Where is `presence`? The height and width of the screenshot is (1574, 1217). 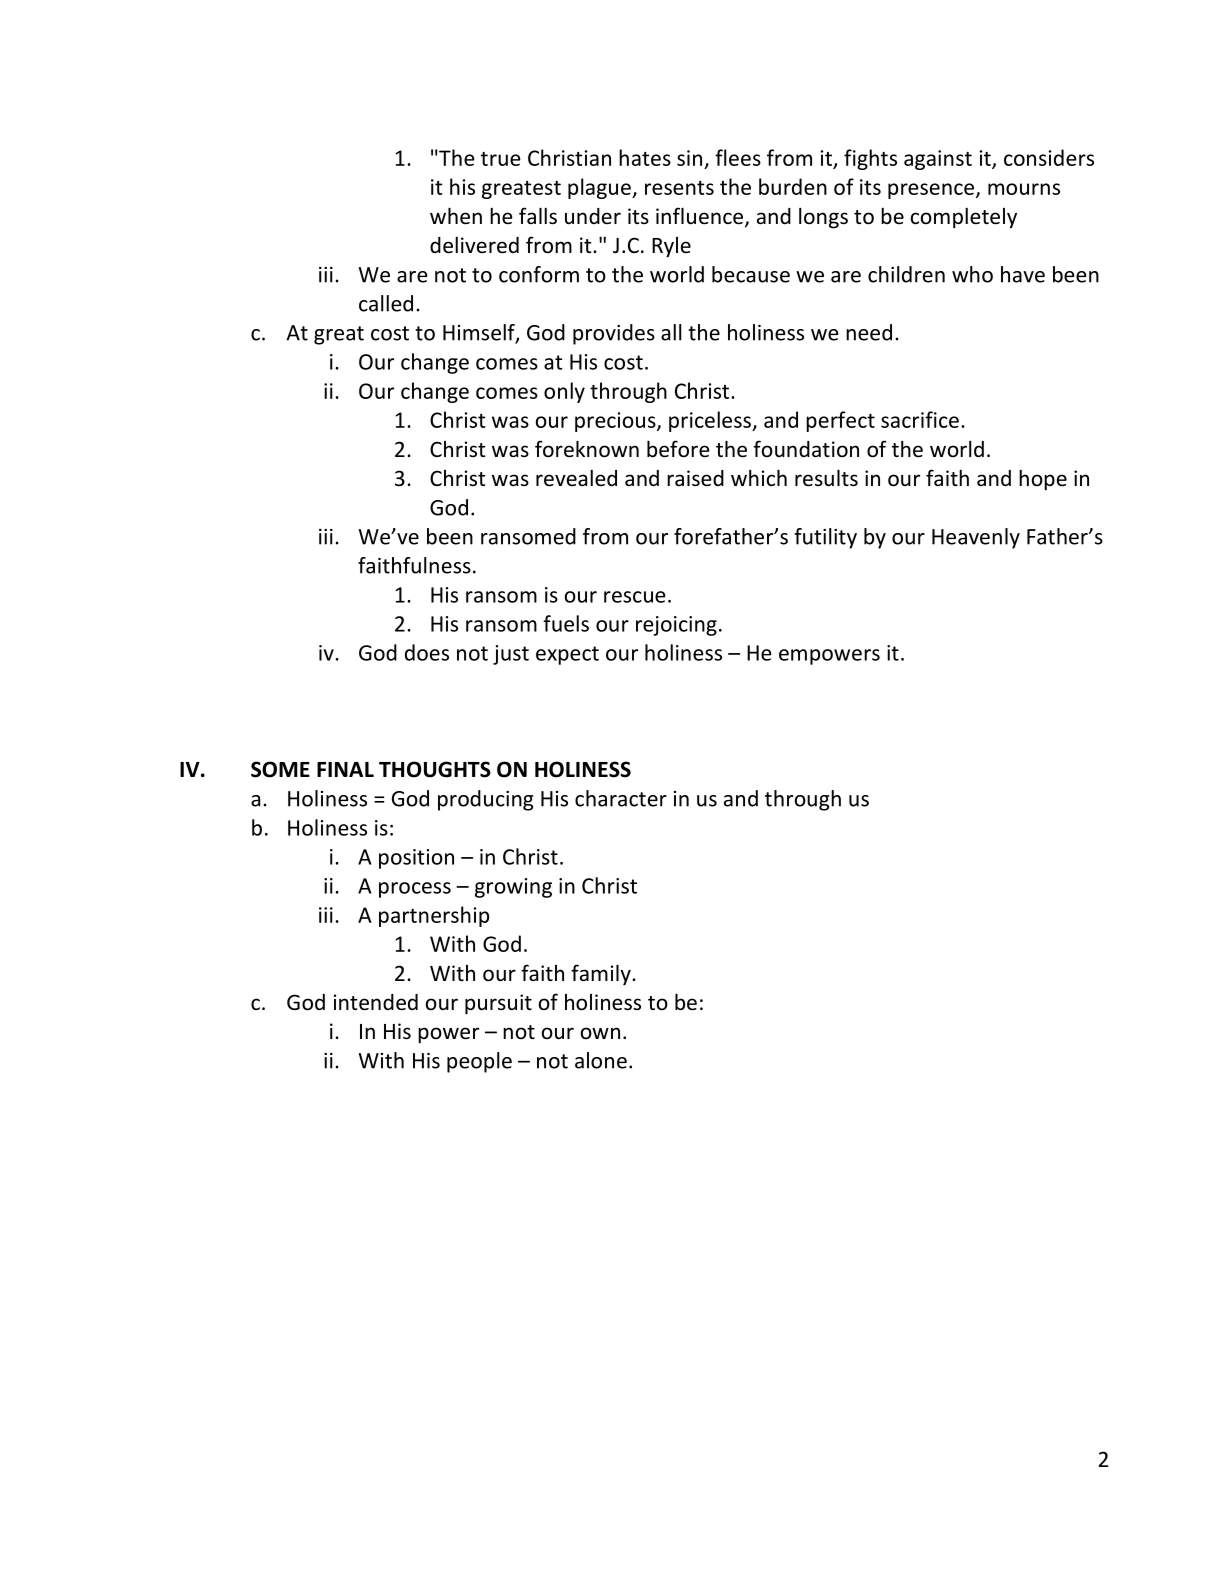
presence is located at coordinates (932, 191).
